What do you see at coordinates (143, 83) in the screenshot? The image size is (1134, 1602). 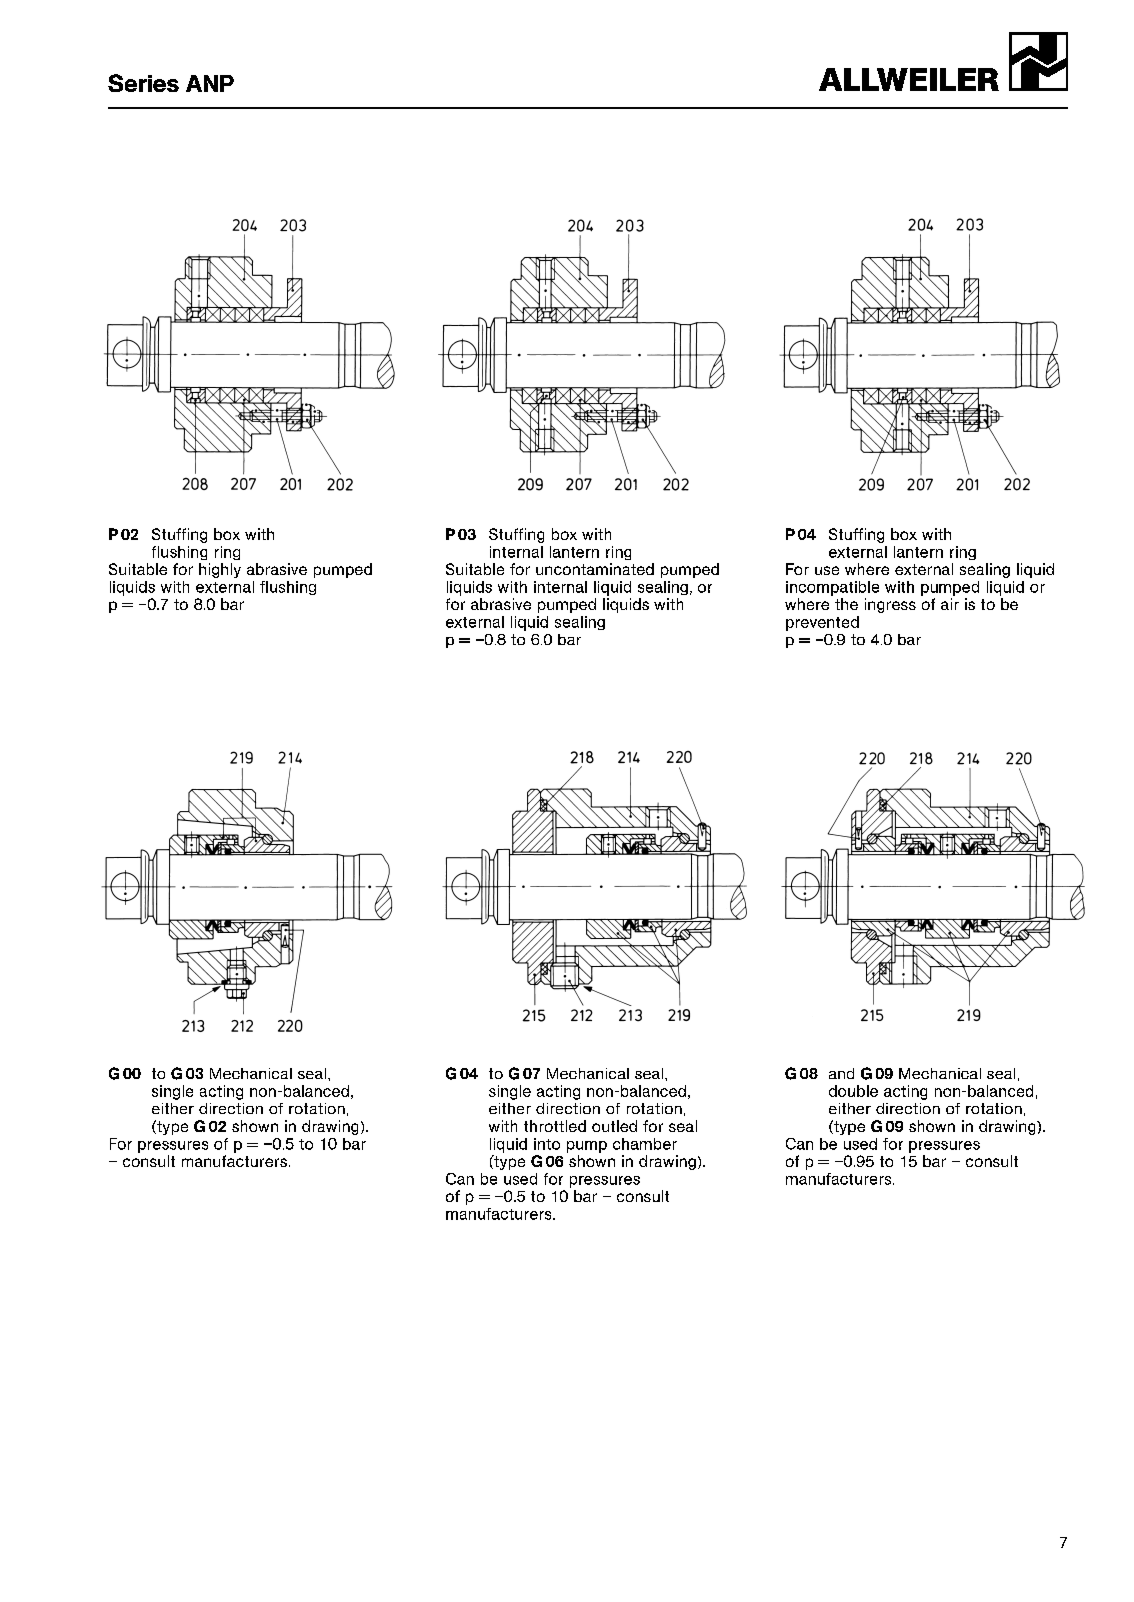 I see `Series` at bounding box center [143, 83].
